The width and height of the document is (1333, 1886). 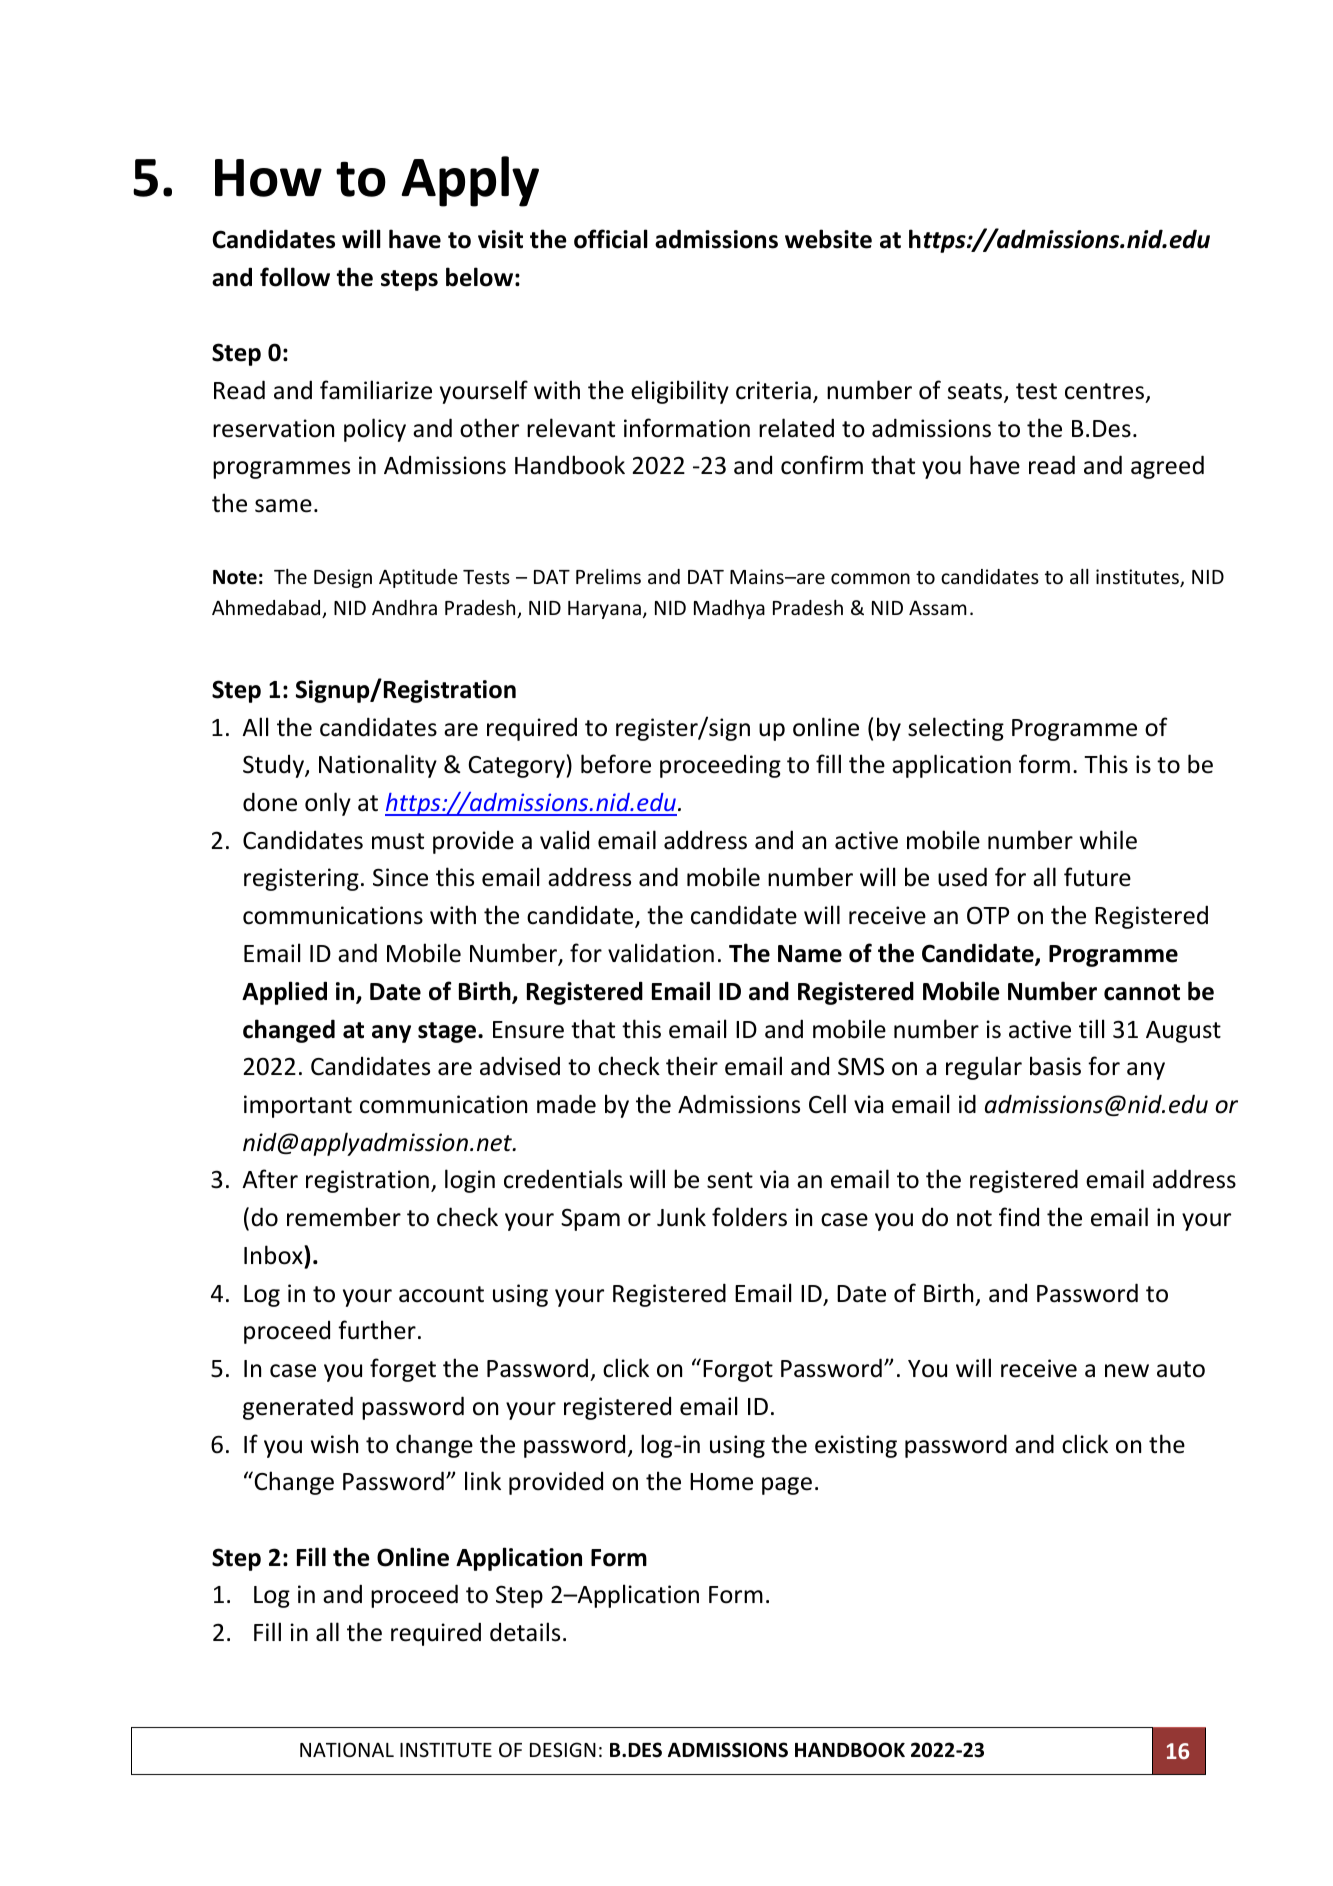 What do you see at coordinates (721, 1482) in the document?
I see `Home` at bounding box center [721, 1482].
